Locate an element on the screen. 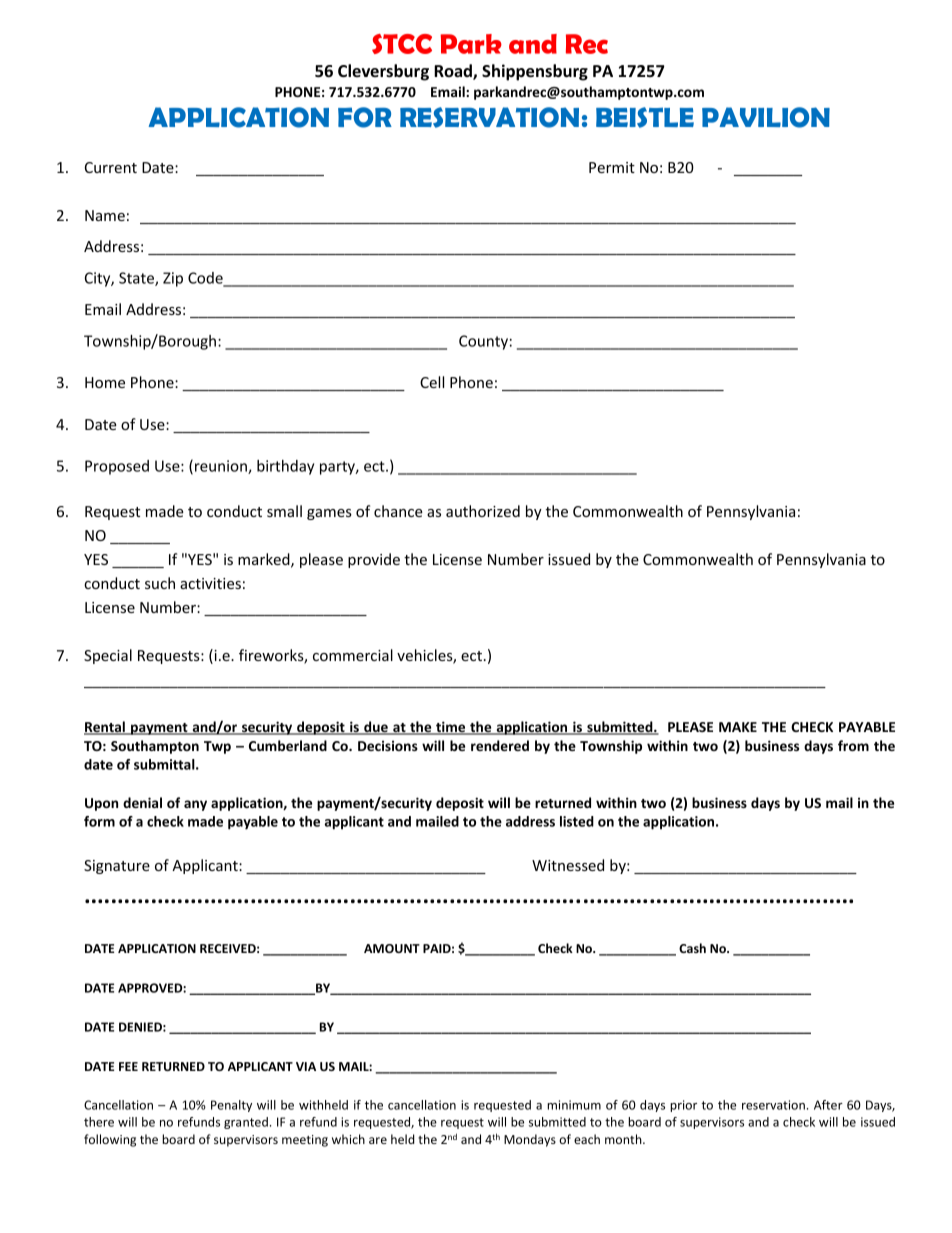 The width and height of the screenshot is (952, 1233). activities is located at coordinates (210, 583).
